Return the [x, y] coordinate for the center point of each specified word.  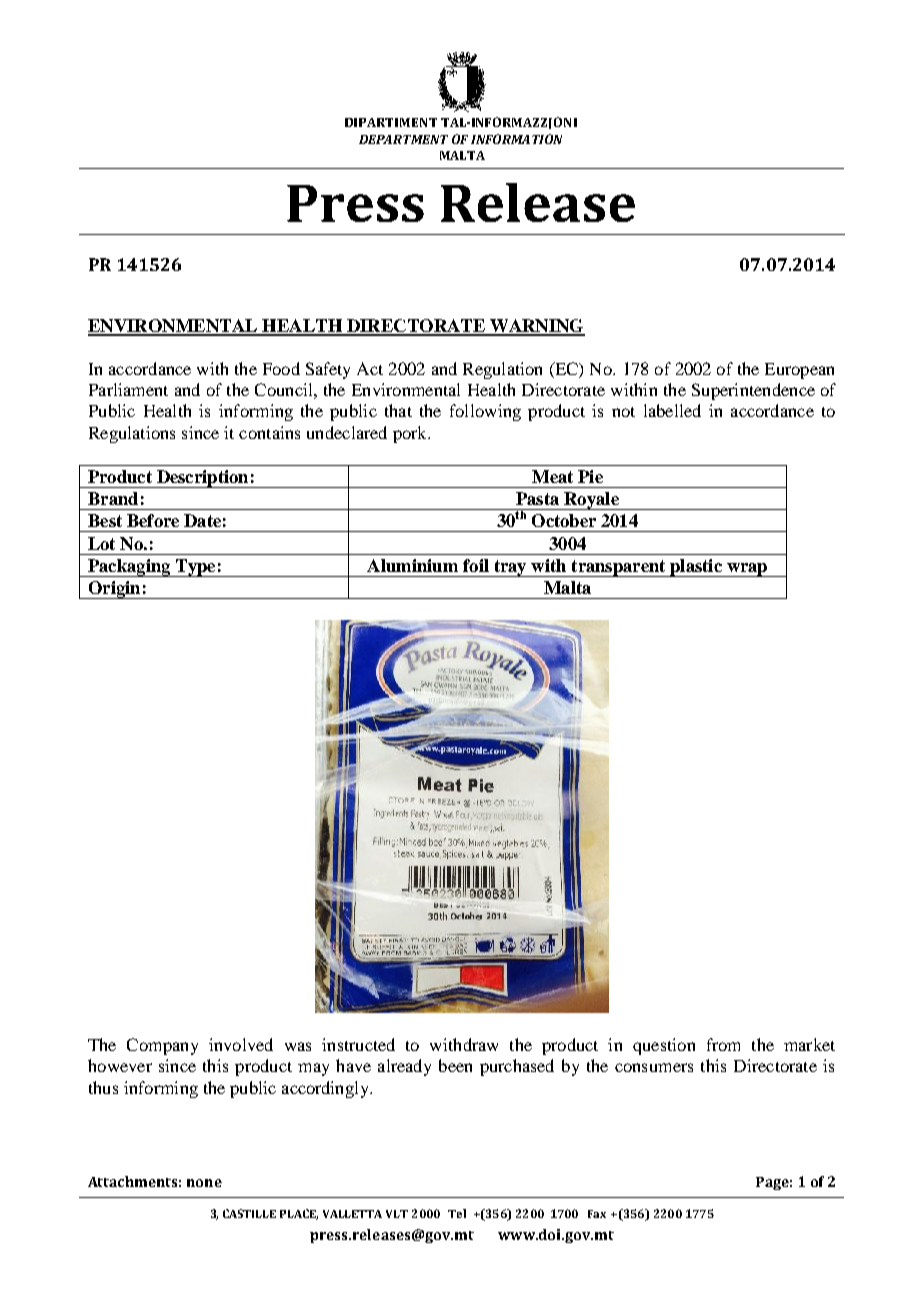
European [799, 371]
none [204, 1183]
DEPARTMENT [403, 139]
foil [476, 565]
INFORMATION [516, 139]
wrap [747, 570]
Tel [457, 1213]
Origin [114, 590]
